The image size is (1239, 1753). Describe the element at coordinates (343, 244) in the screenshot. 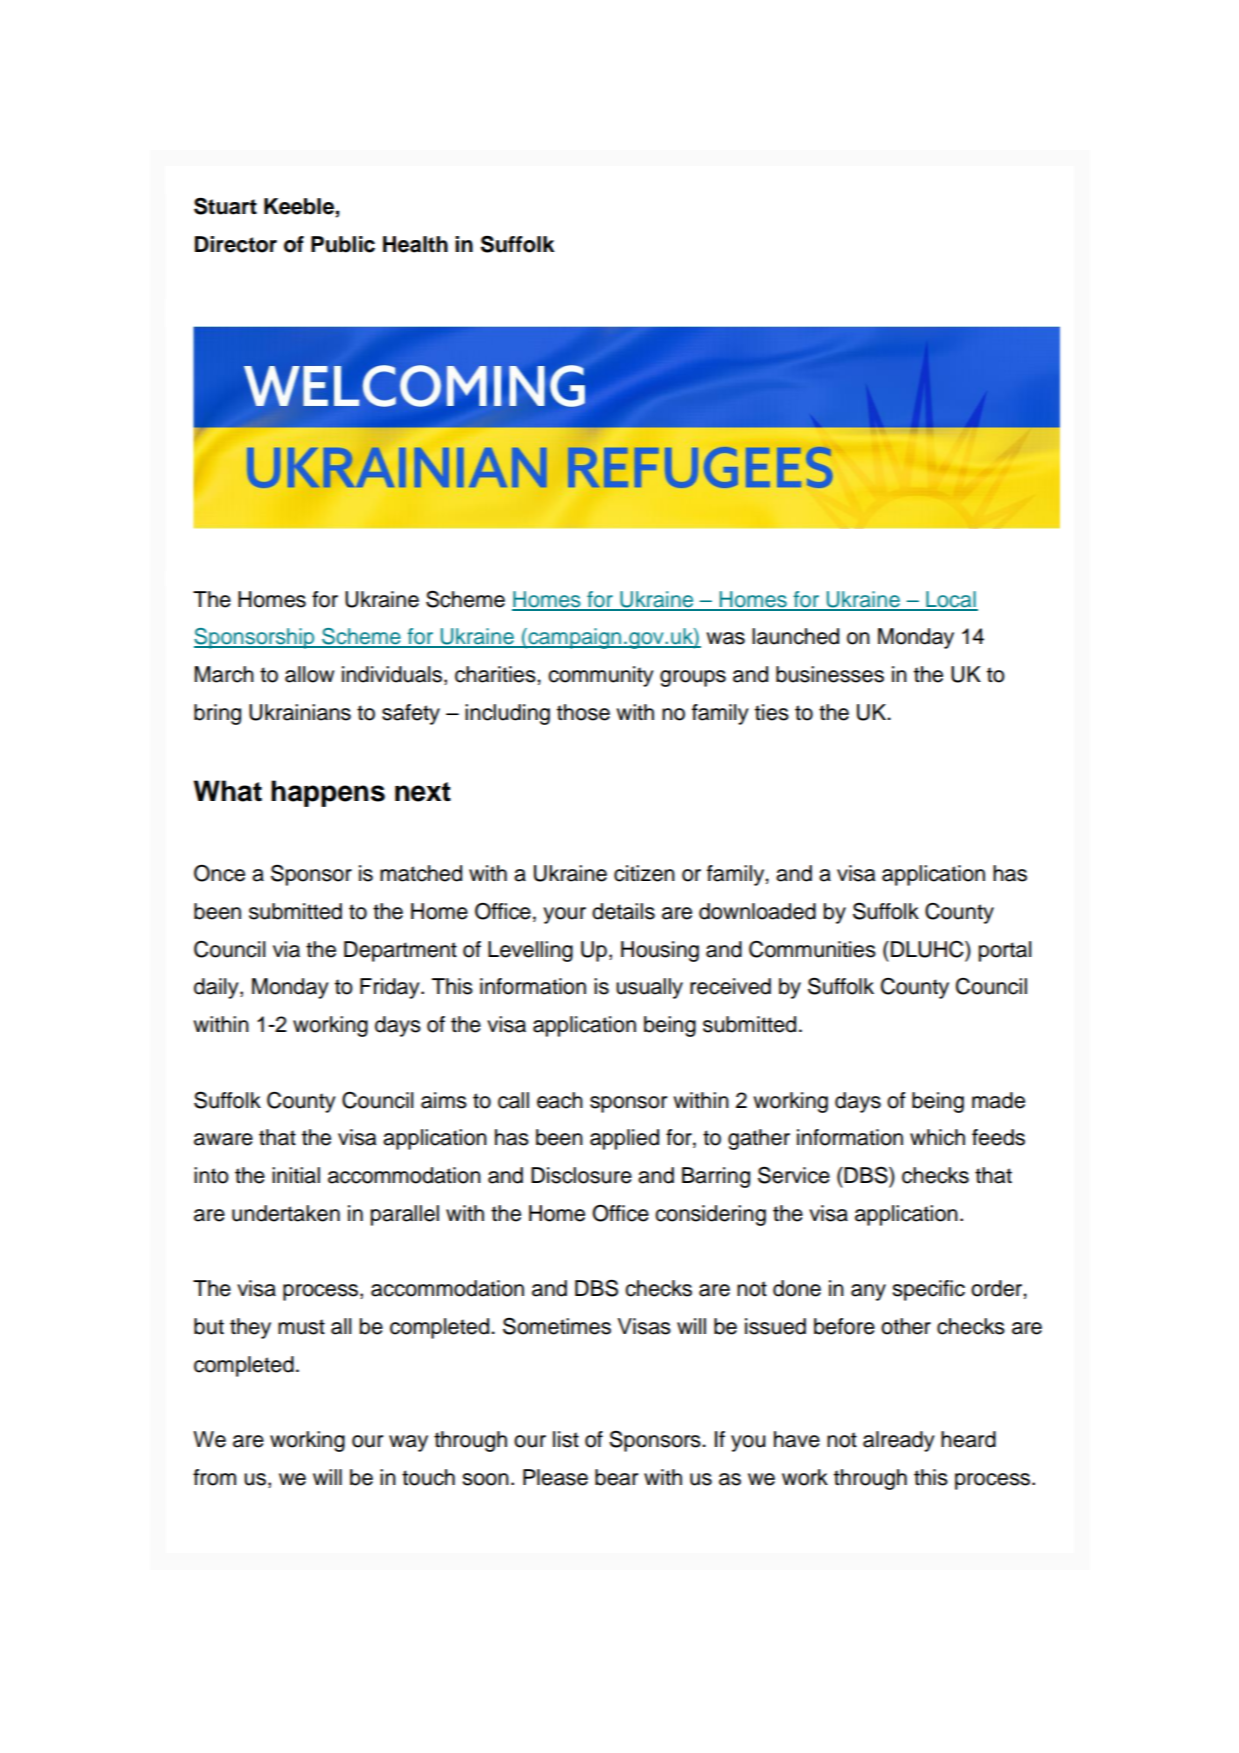

I see `Public` at that location.
